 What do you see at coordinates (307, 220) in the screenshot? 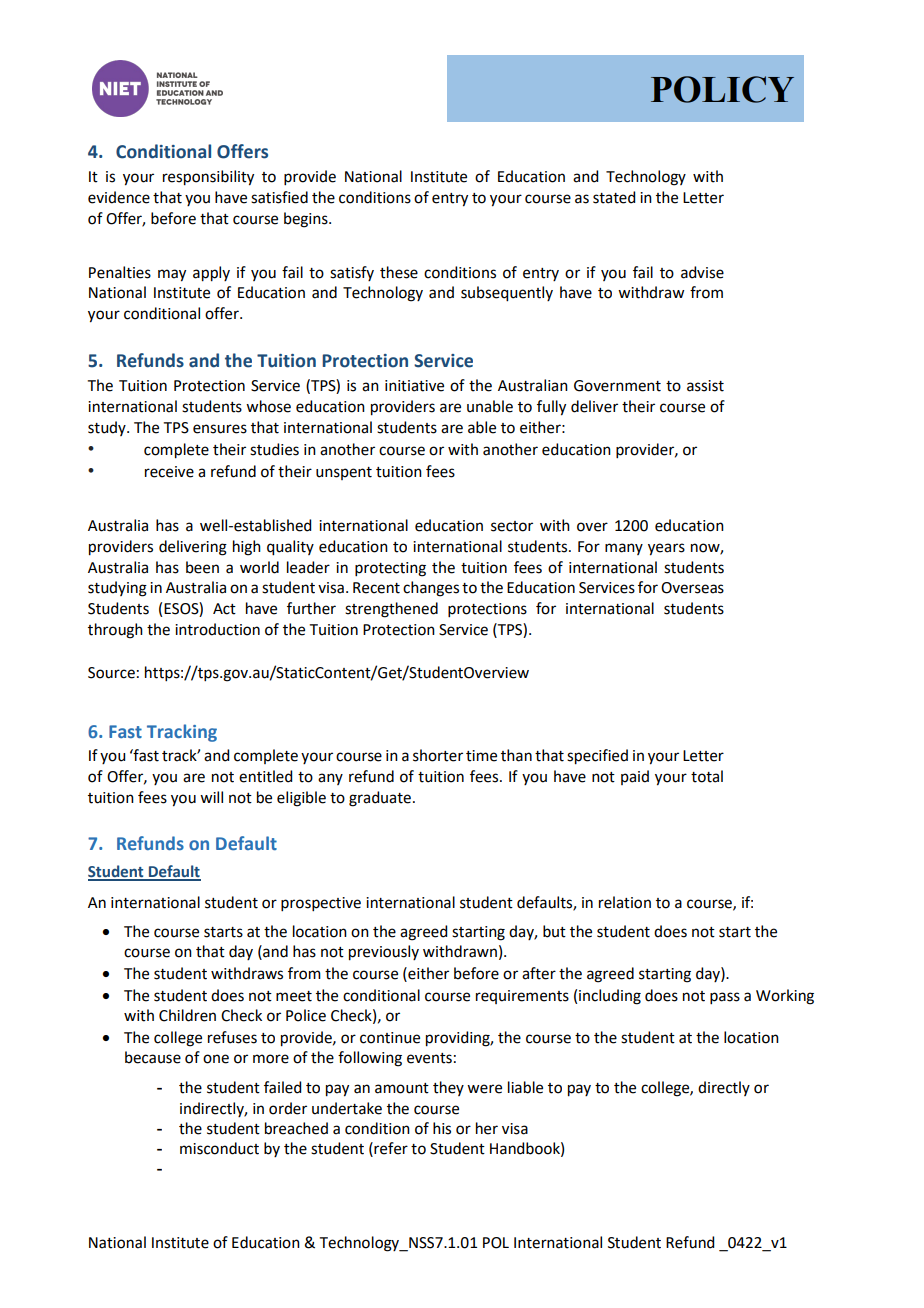
I see `begins` at bounding box center [307, 220].
